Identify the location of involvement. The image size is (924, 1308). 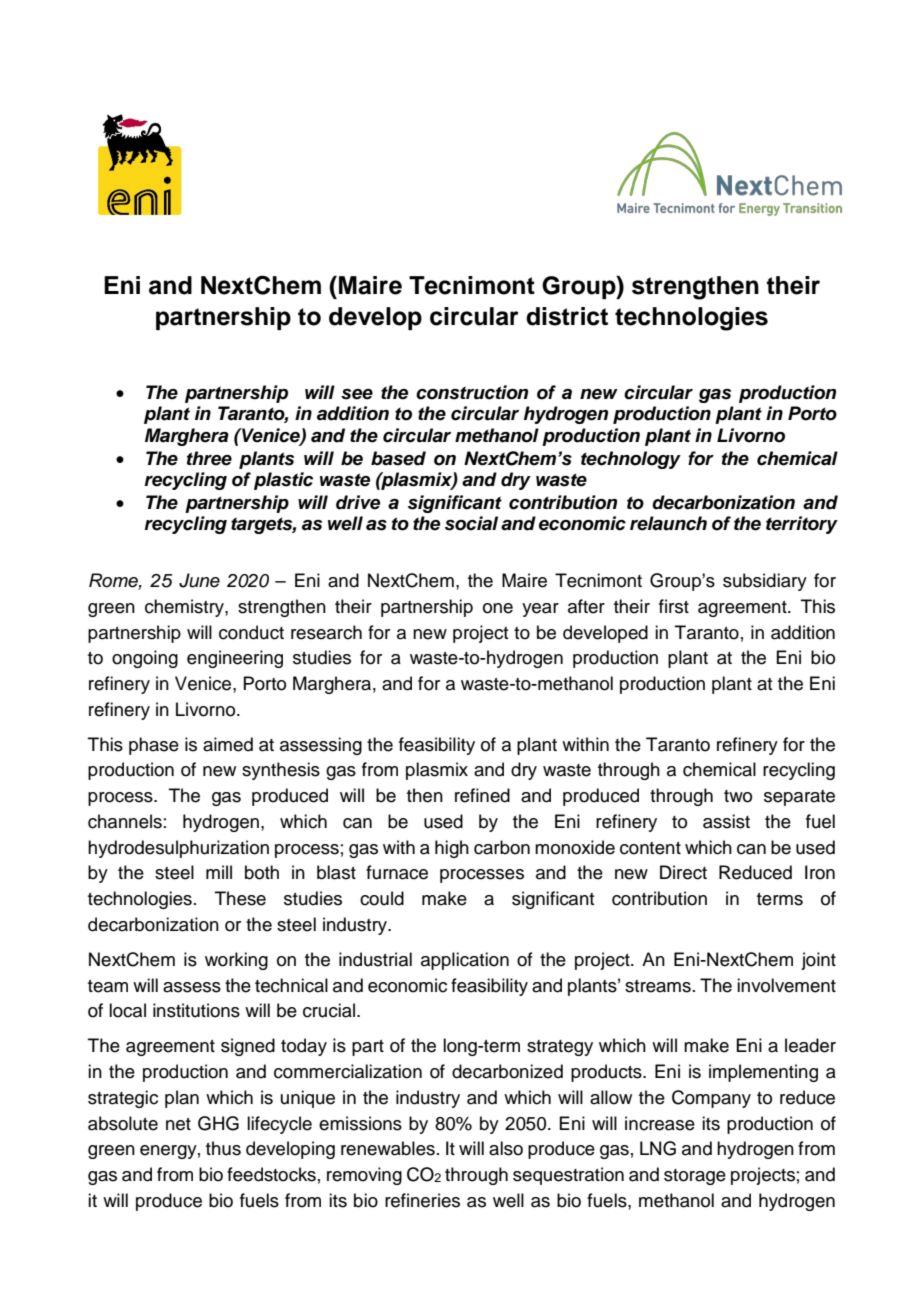
(786, 985).
